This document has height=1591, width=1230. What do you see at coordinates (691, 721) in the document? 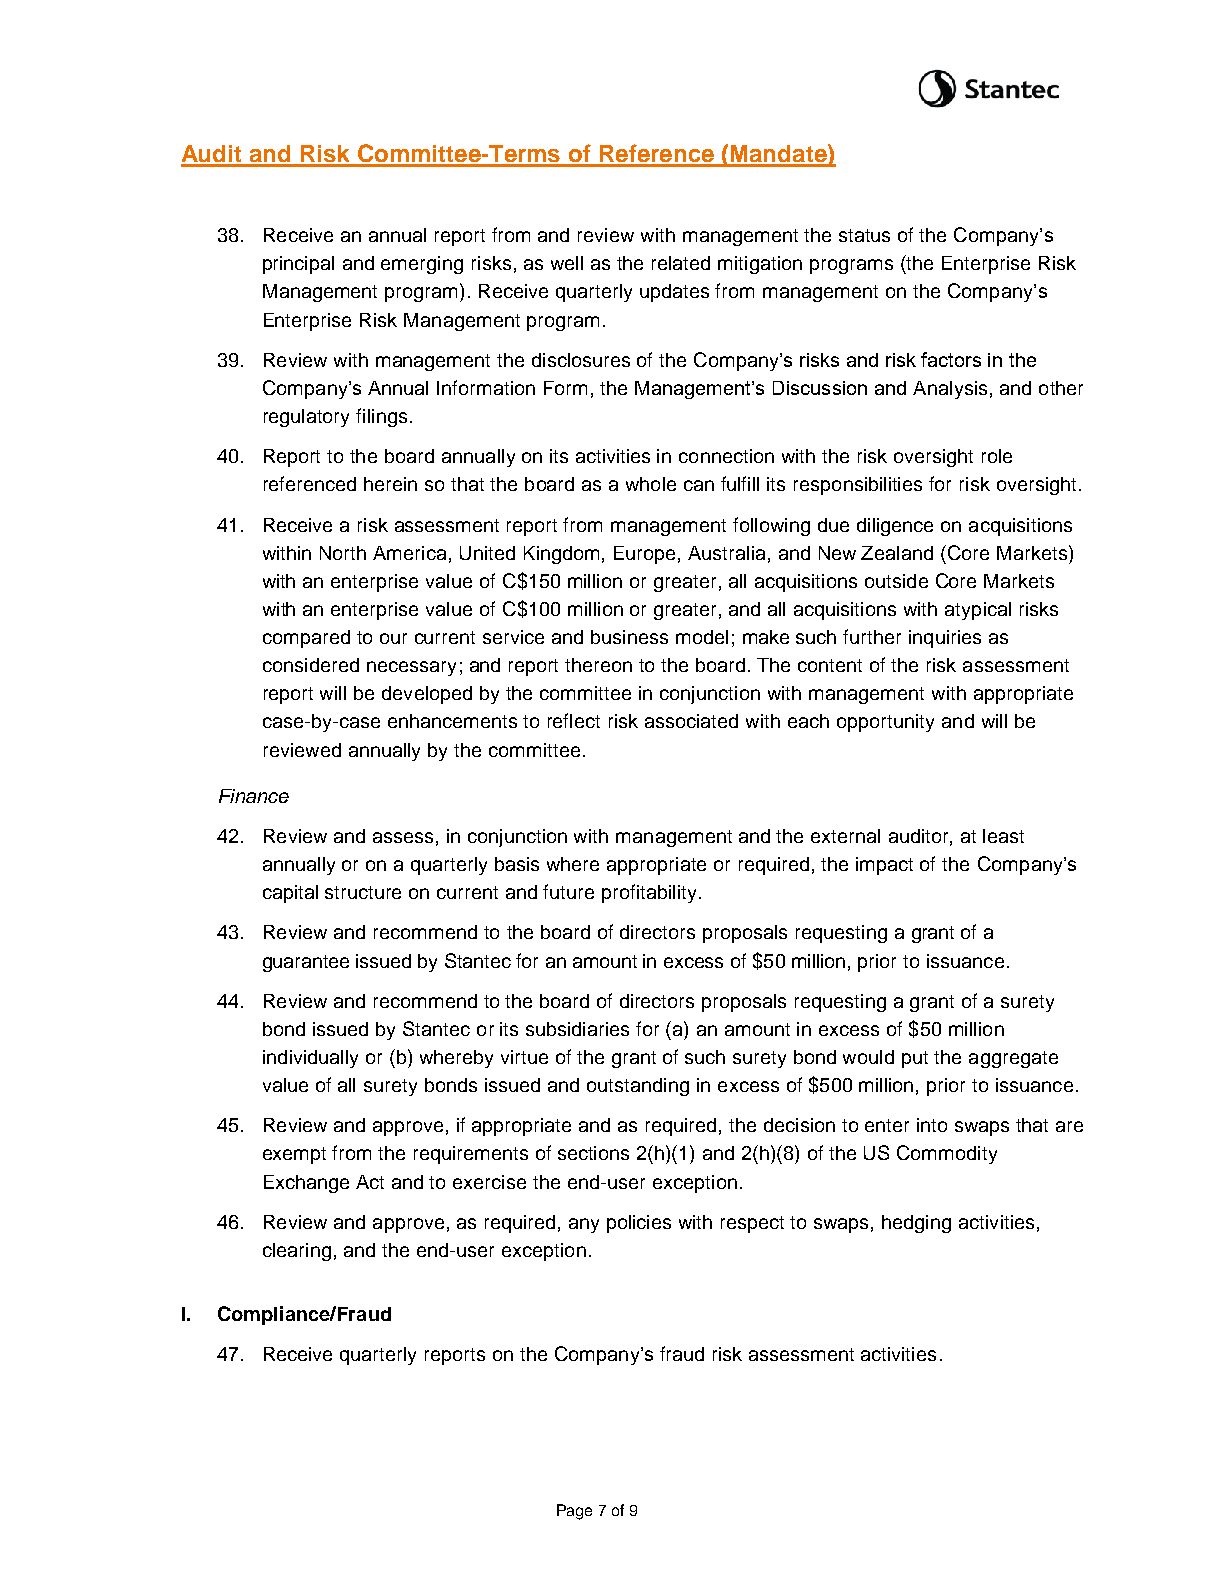
I see `associated` at bounding box center [691, 721].
